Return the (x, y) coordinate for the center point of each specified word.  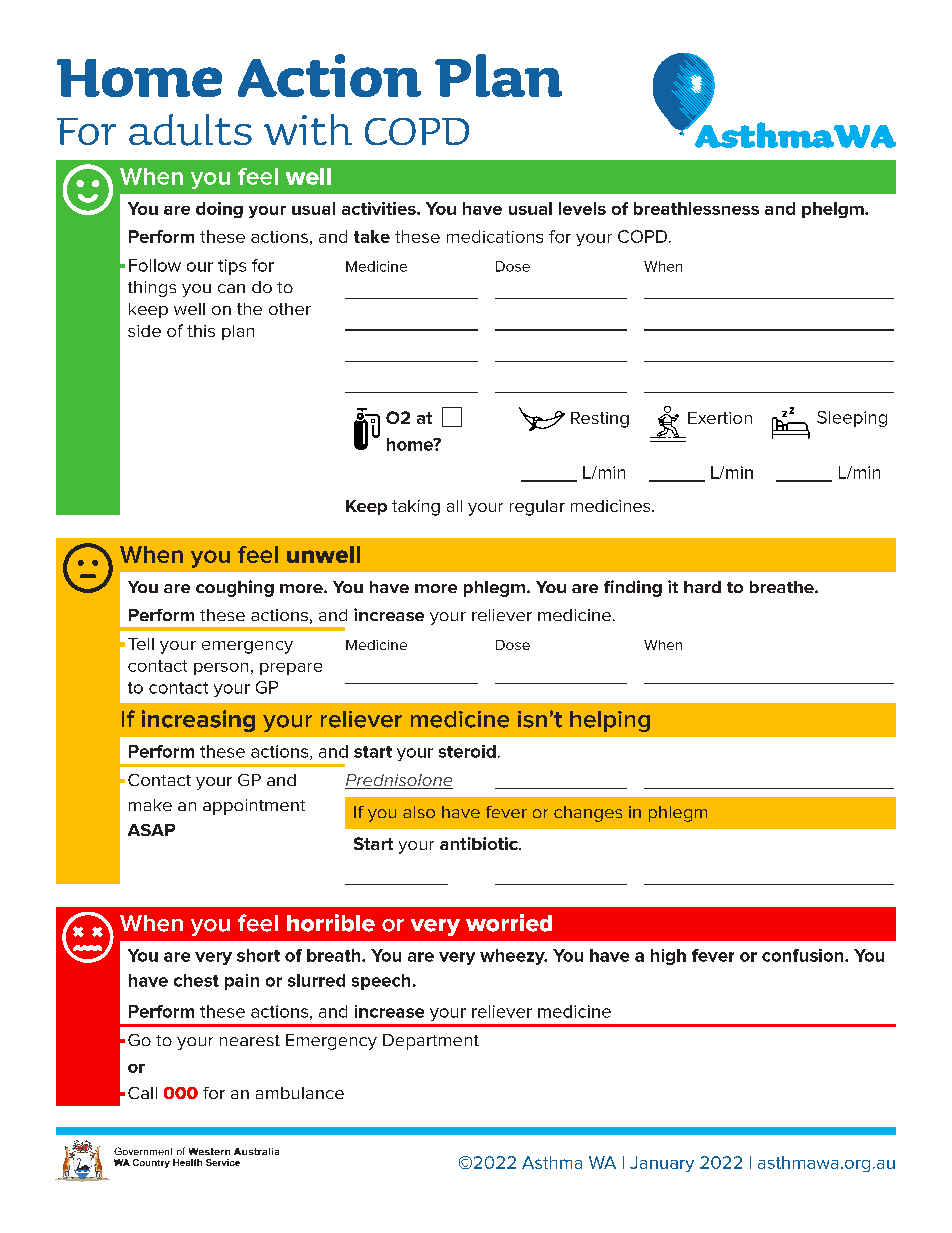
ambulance (300, 1093)
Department (431, 1042)
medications (495, 236)
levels (582, 208)
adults (190, 130)
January (662, 1164)
